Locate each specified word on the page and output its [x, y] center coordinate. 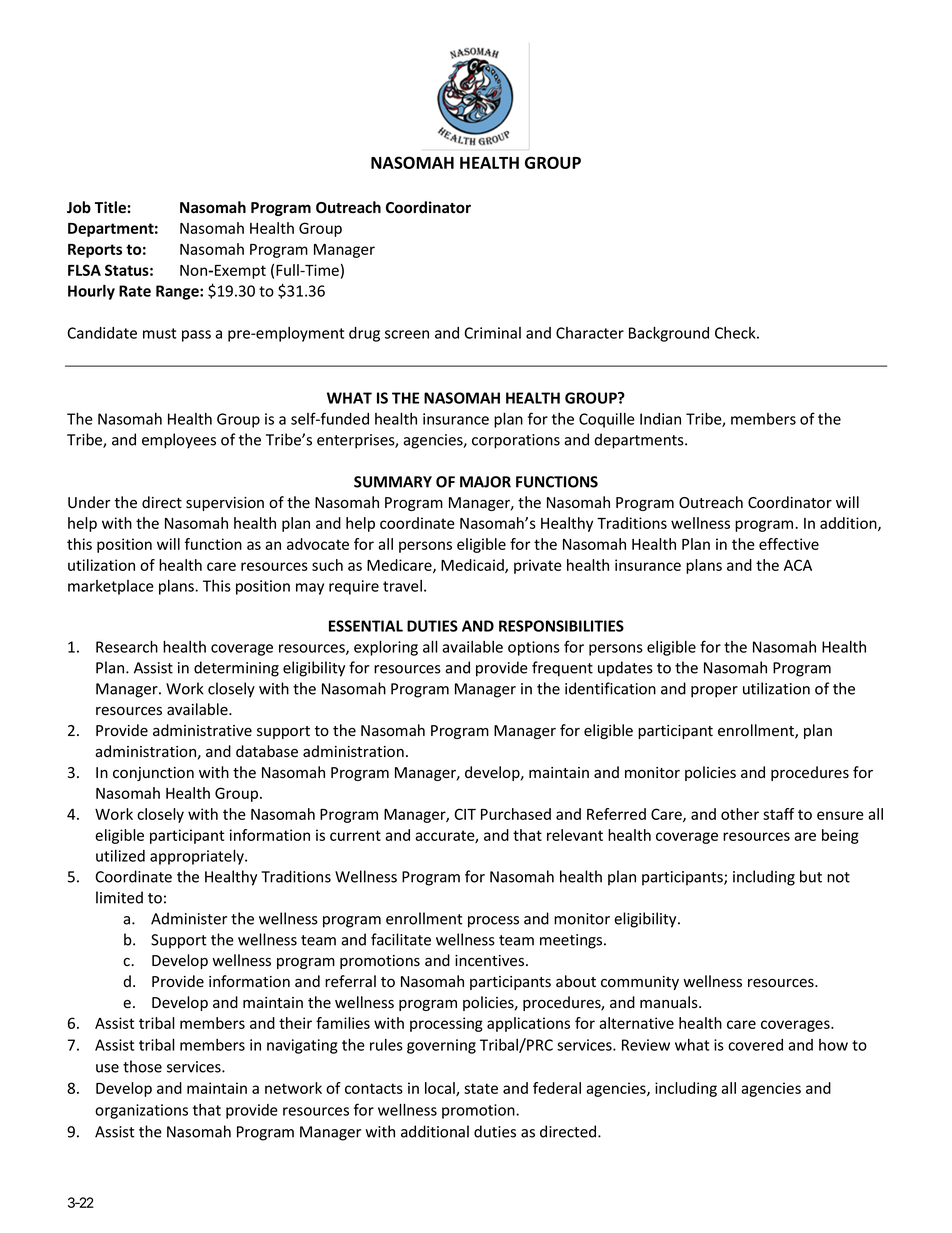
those [142, 1066]
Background [669, 334]
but [811, 876]
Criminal [492, 333]
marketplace [111, 587]
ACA [798, 565]
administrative [202, 730]
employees [179, 441]
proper [714, 692]
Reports [95, 251]
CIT [465, 814]
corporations [516, 441]
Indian [660, 419]
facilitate [401, 939]
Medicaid [473, 566]
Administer [189, 918]
